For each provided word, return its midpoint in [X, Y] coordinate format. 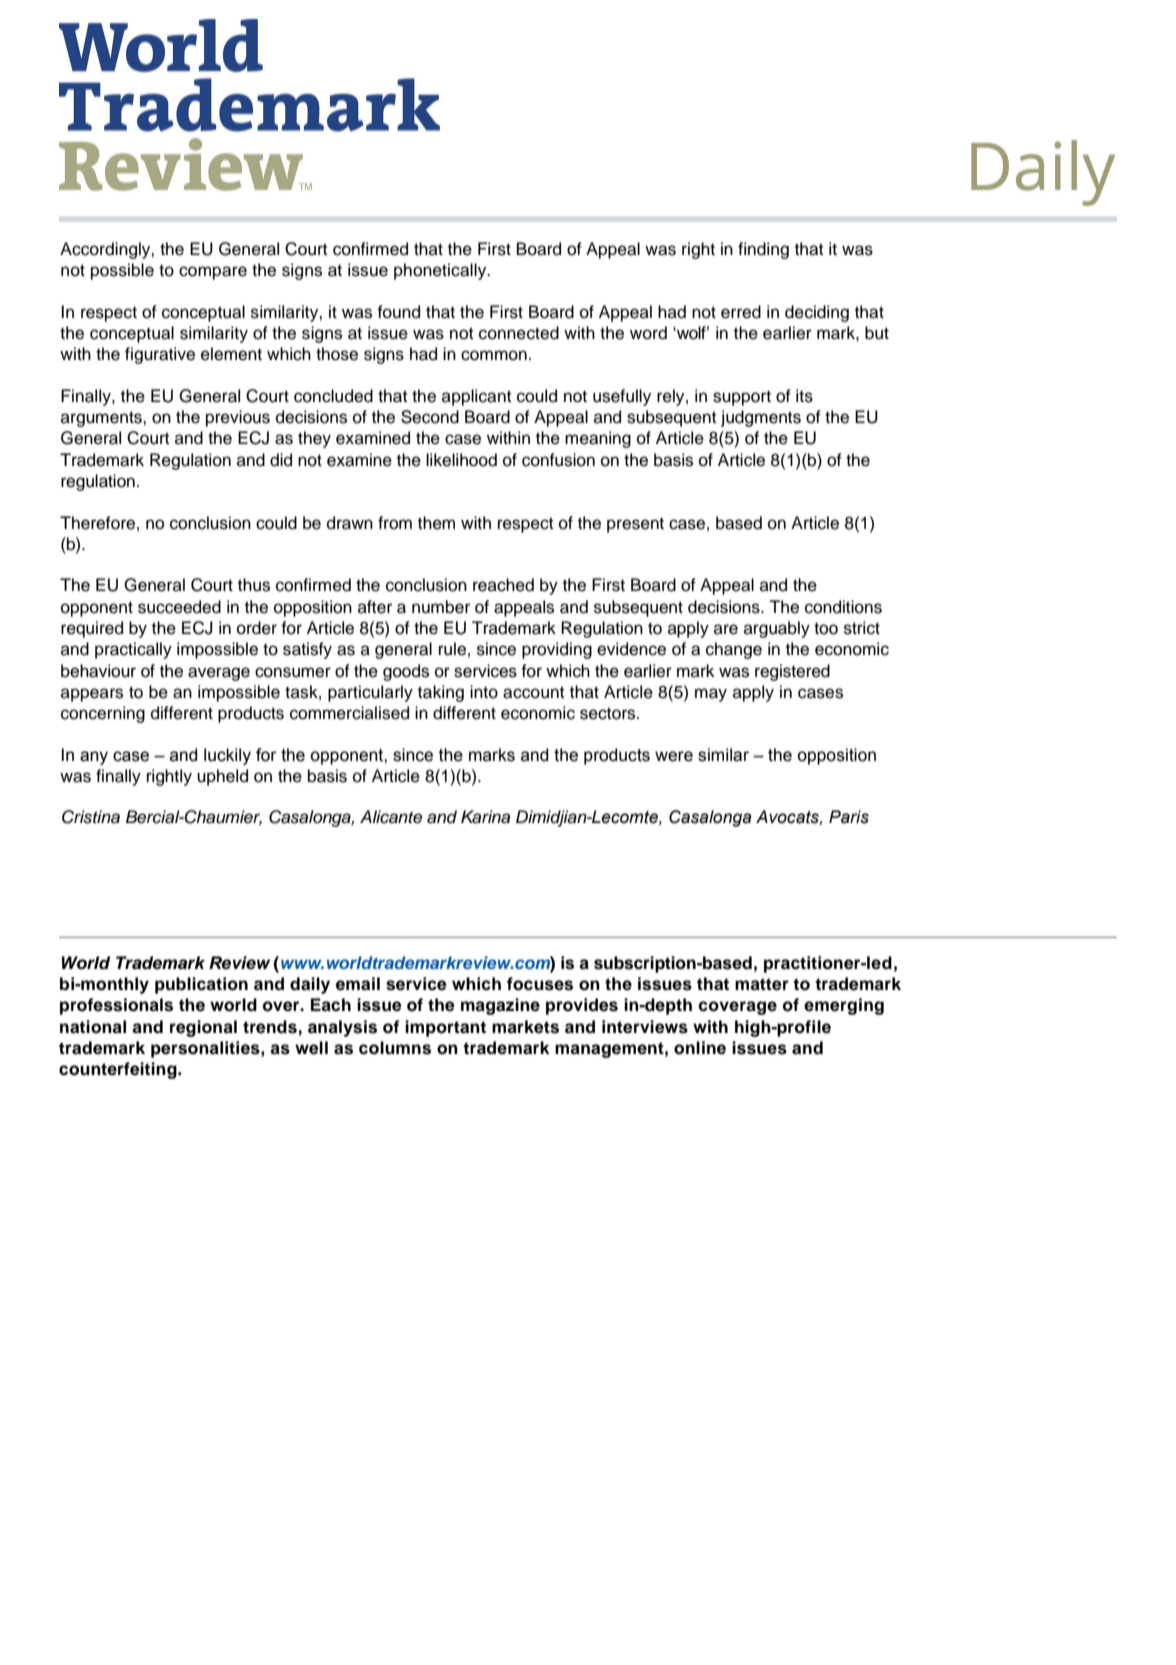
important [445, 1028]
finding [763, 250]
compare [213, 273]
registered [792, 672]
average [219, 674]
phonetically [441, 271]
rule [452, 649]
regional [203, 1028]
